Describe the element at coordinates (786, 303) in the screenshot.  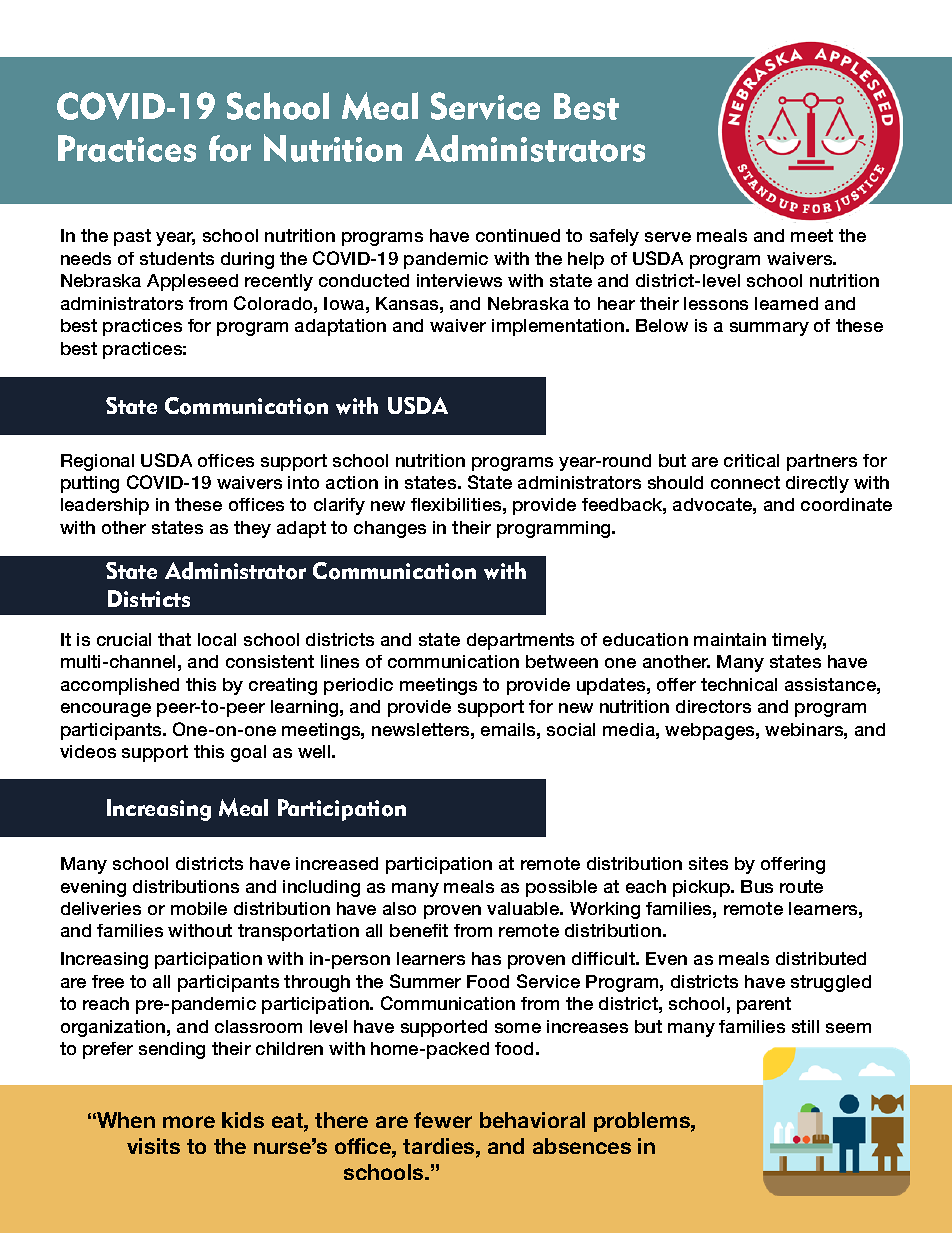
I see `learned` at that location.
